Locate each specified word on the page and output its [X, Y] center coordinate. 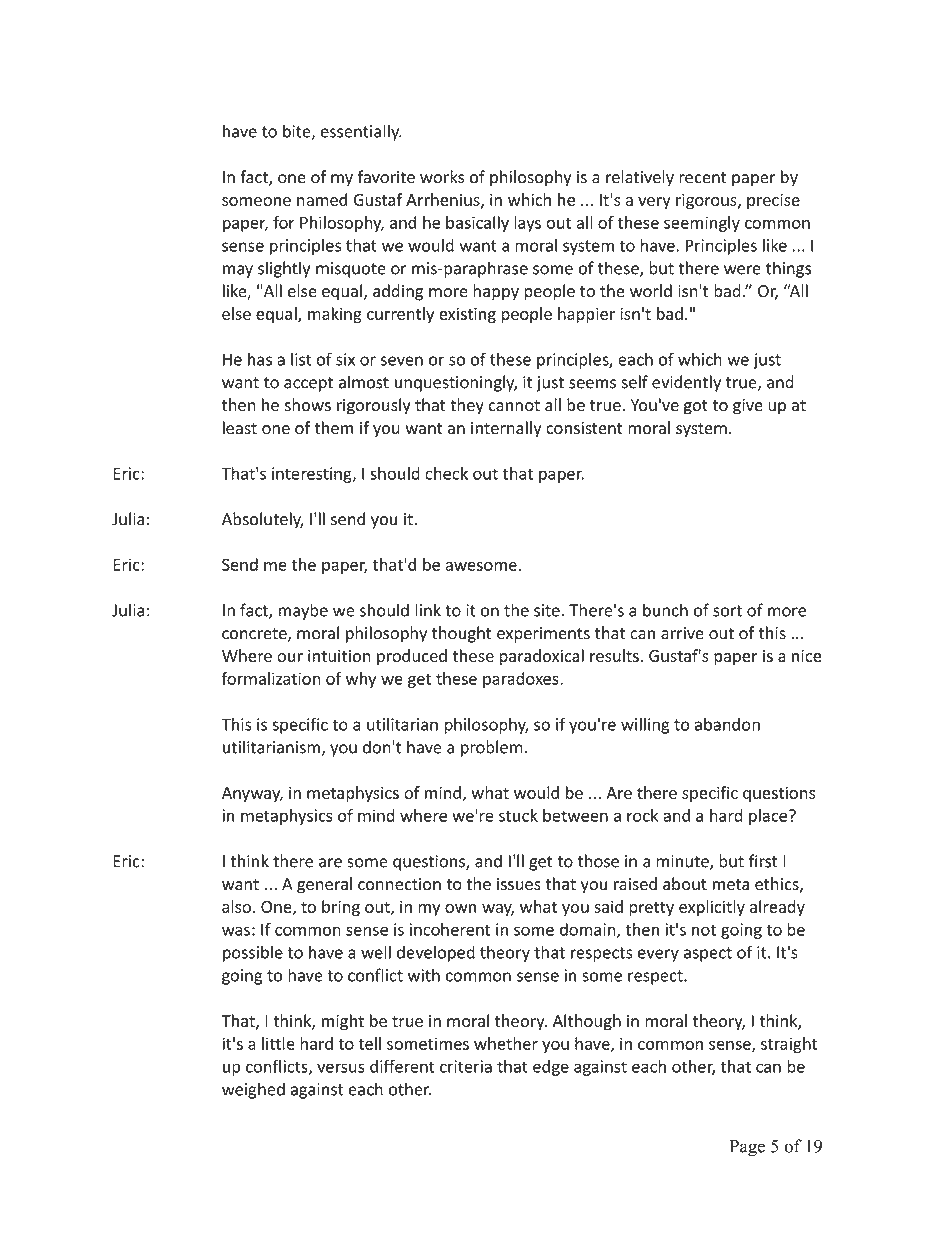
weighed [253, 1090]
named [322, 199]
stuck [518, 815]
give [748, 407]
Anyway [252, 794]
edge [551, 1068]
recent [703, 178]
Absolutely [262, 520]
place [768, 817]
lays [527, 224]
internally [506, 429]
